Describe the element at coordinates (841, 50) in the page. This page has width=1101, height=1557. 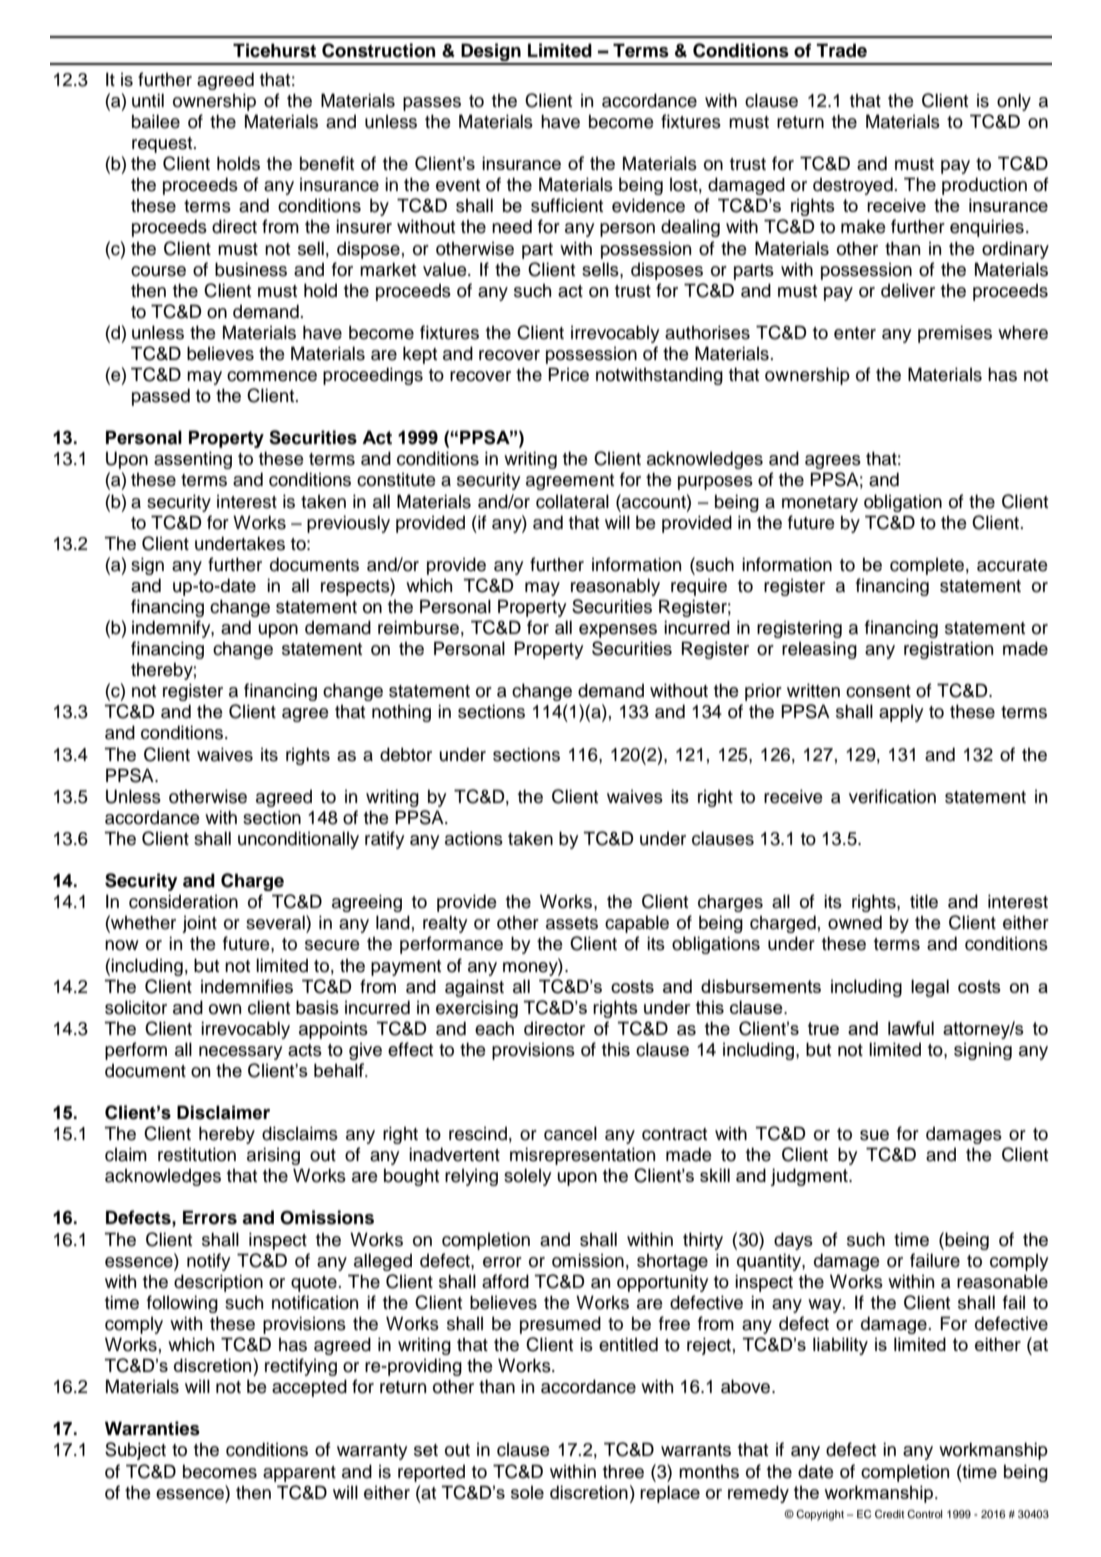
I see `Trade` at that location.
